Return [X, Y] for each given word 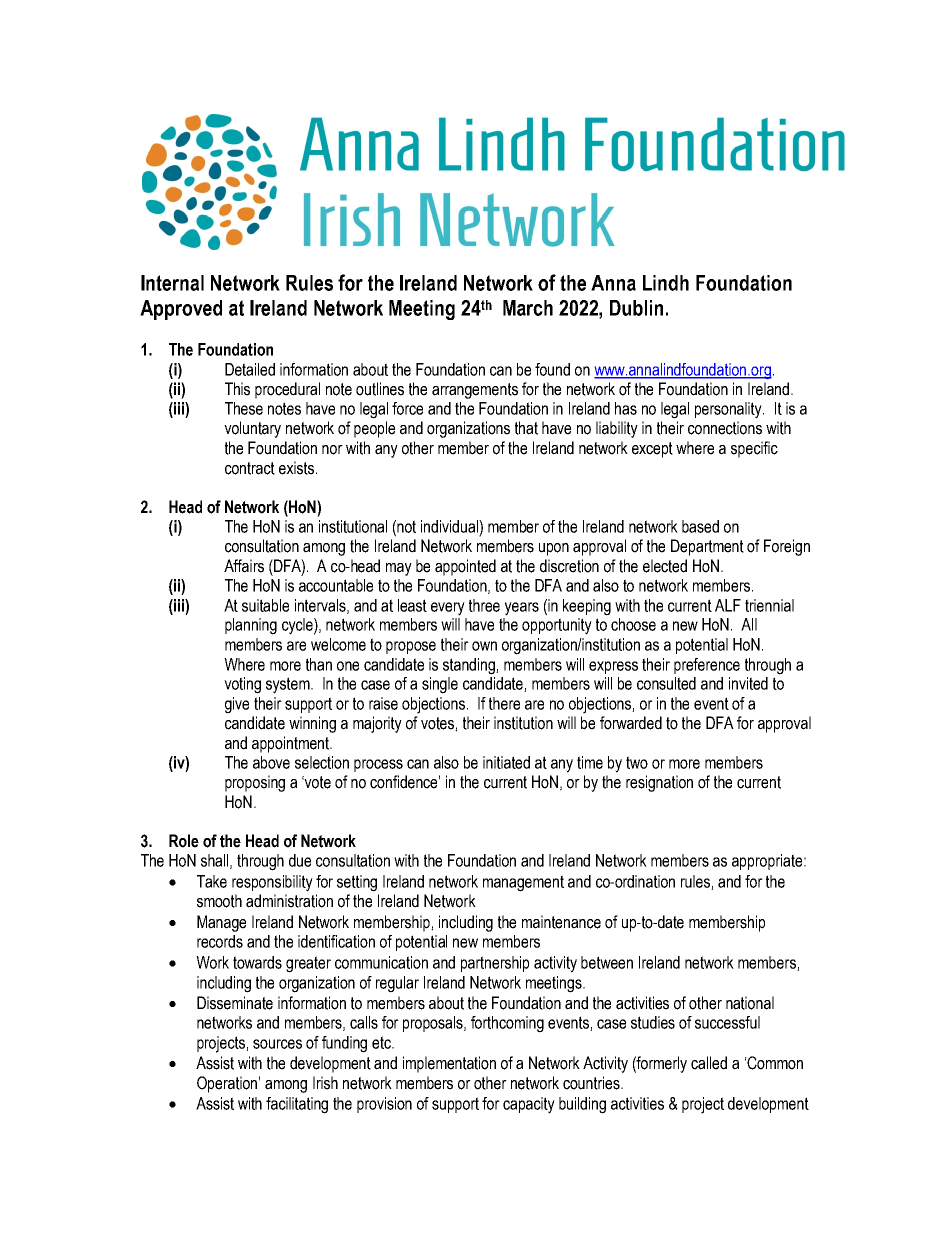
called [709, 1063]
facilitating [297, 1105]
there [504, 703]
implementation [449, 1064]
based [700, 526]
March [528, 308]
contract [250, 468]
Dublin [636, 308]
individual [450, 526]
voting [242, 685]
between [607, 962]
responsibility [272, 883]
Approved [181, 310]
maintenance [561, 922]
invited [748, 683]
